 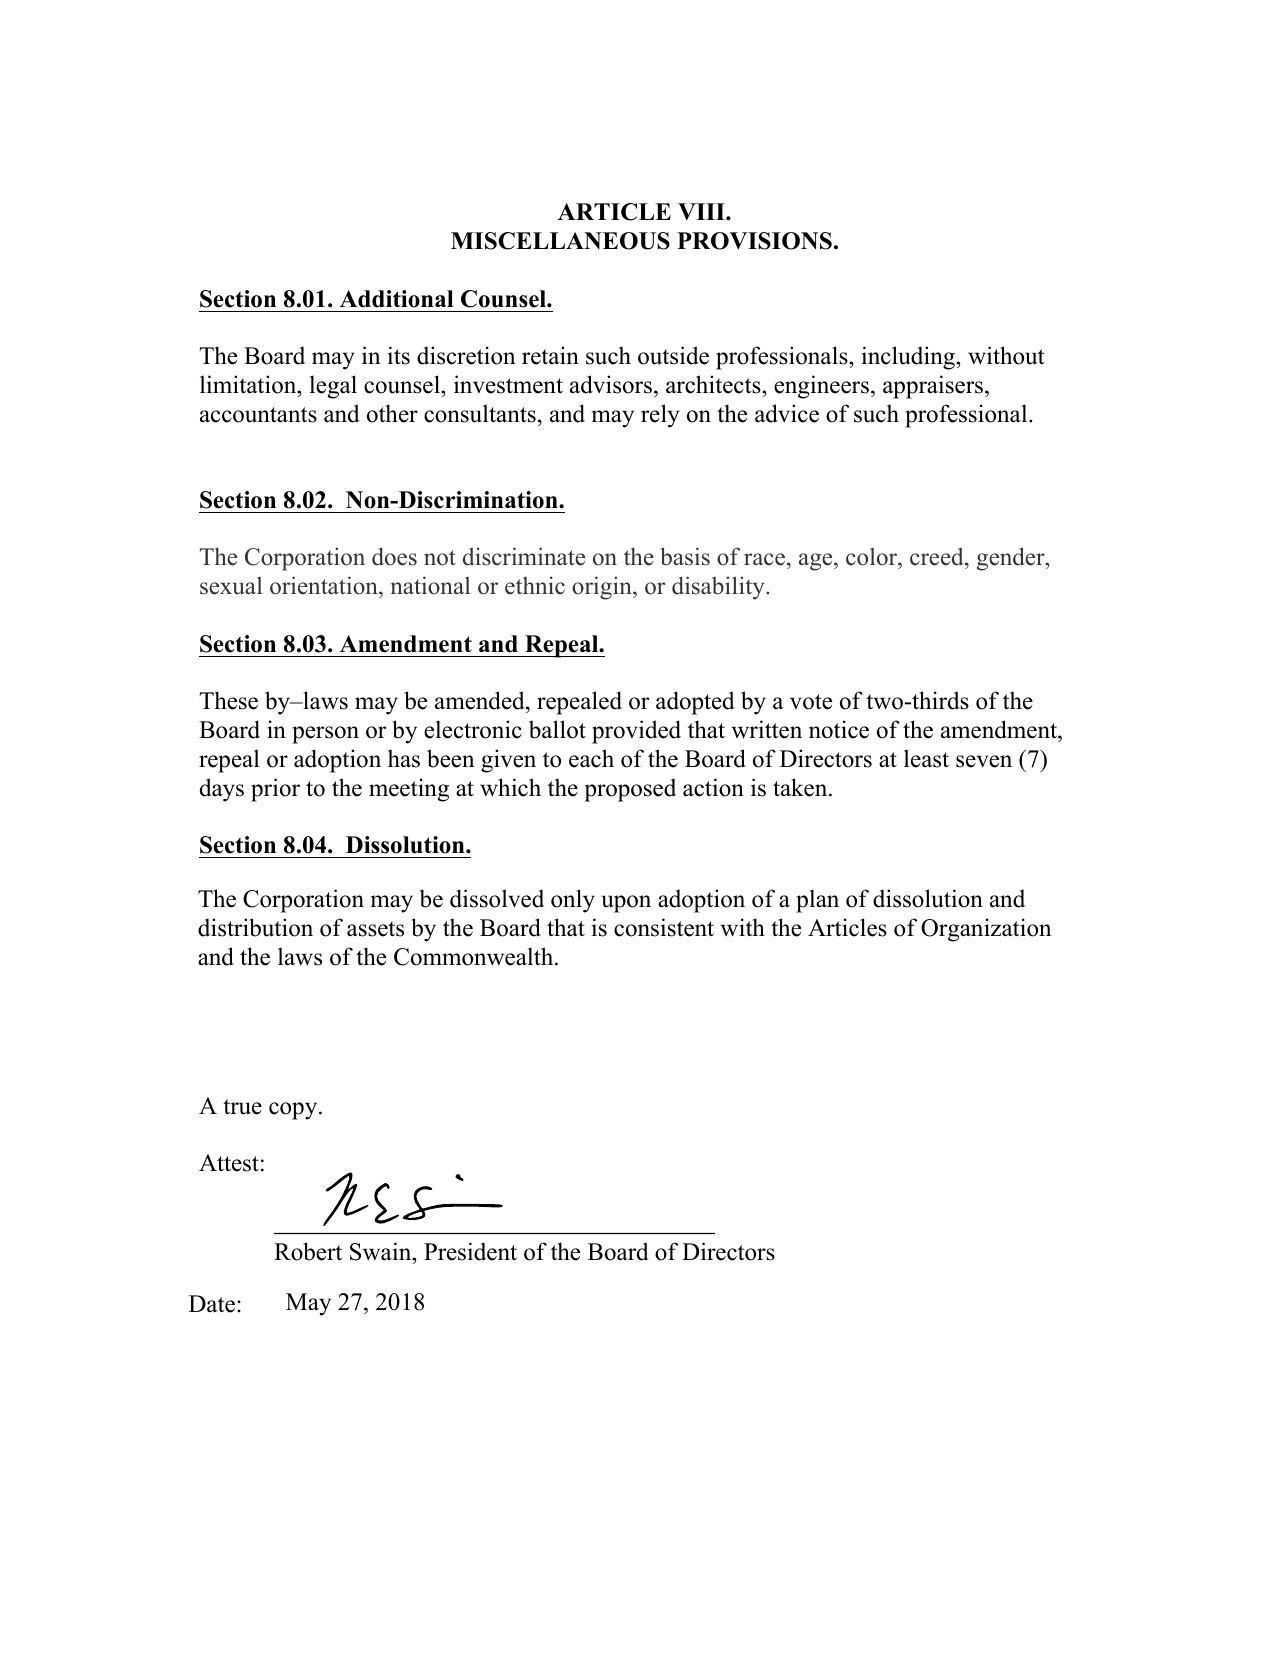 I want to click on distribution, so click(x=255, y=927).
